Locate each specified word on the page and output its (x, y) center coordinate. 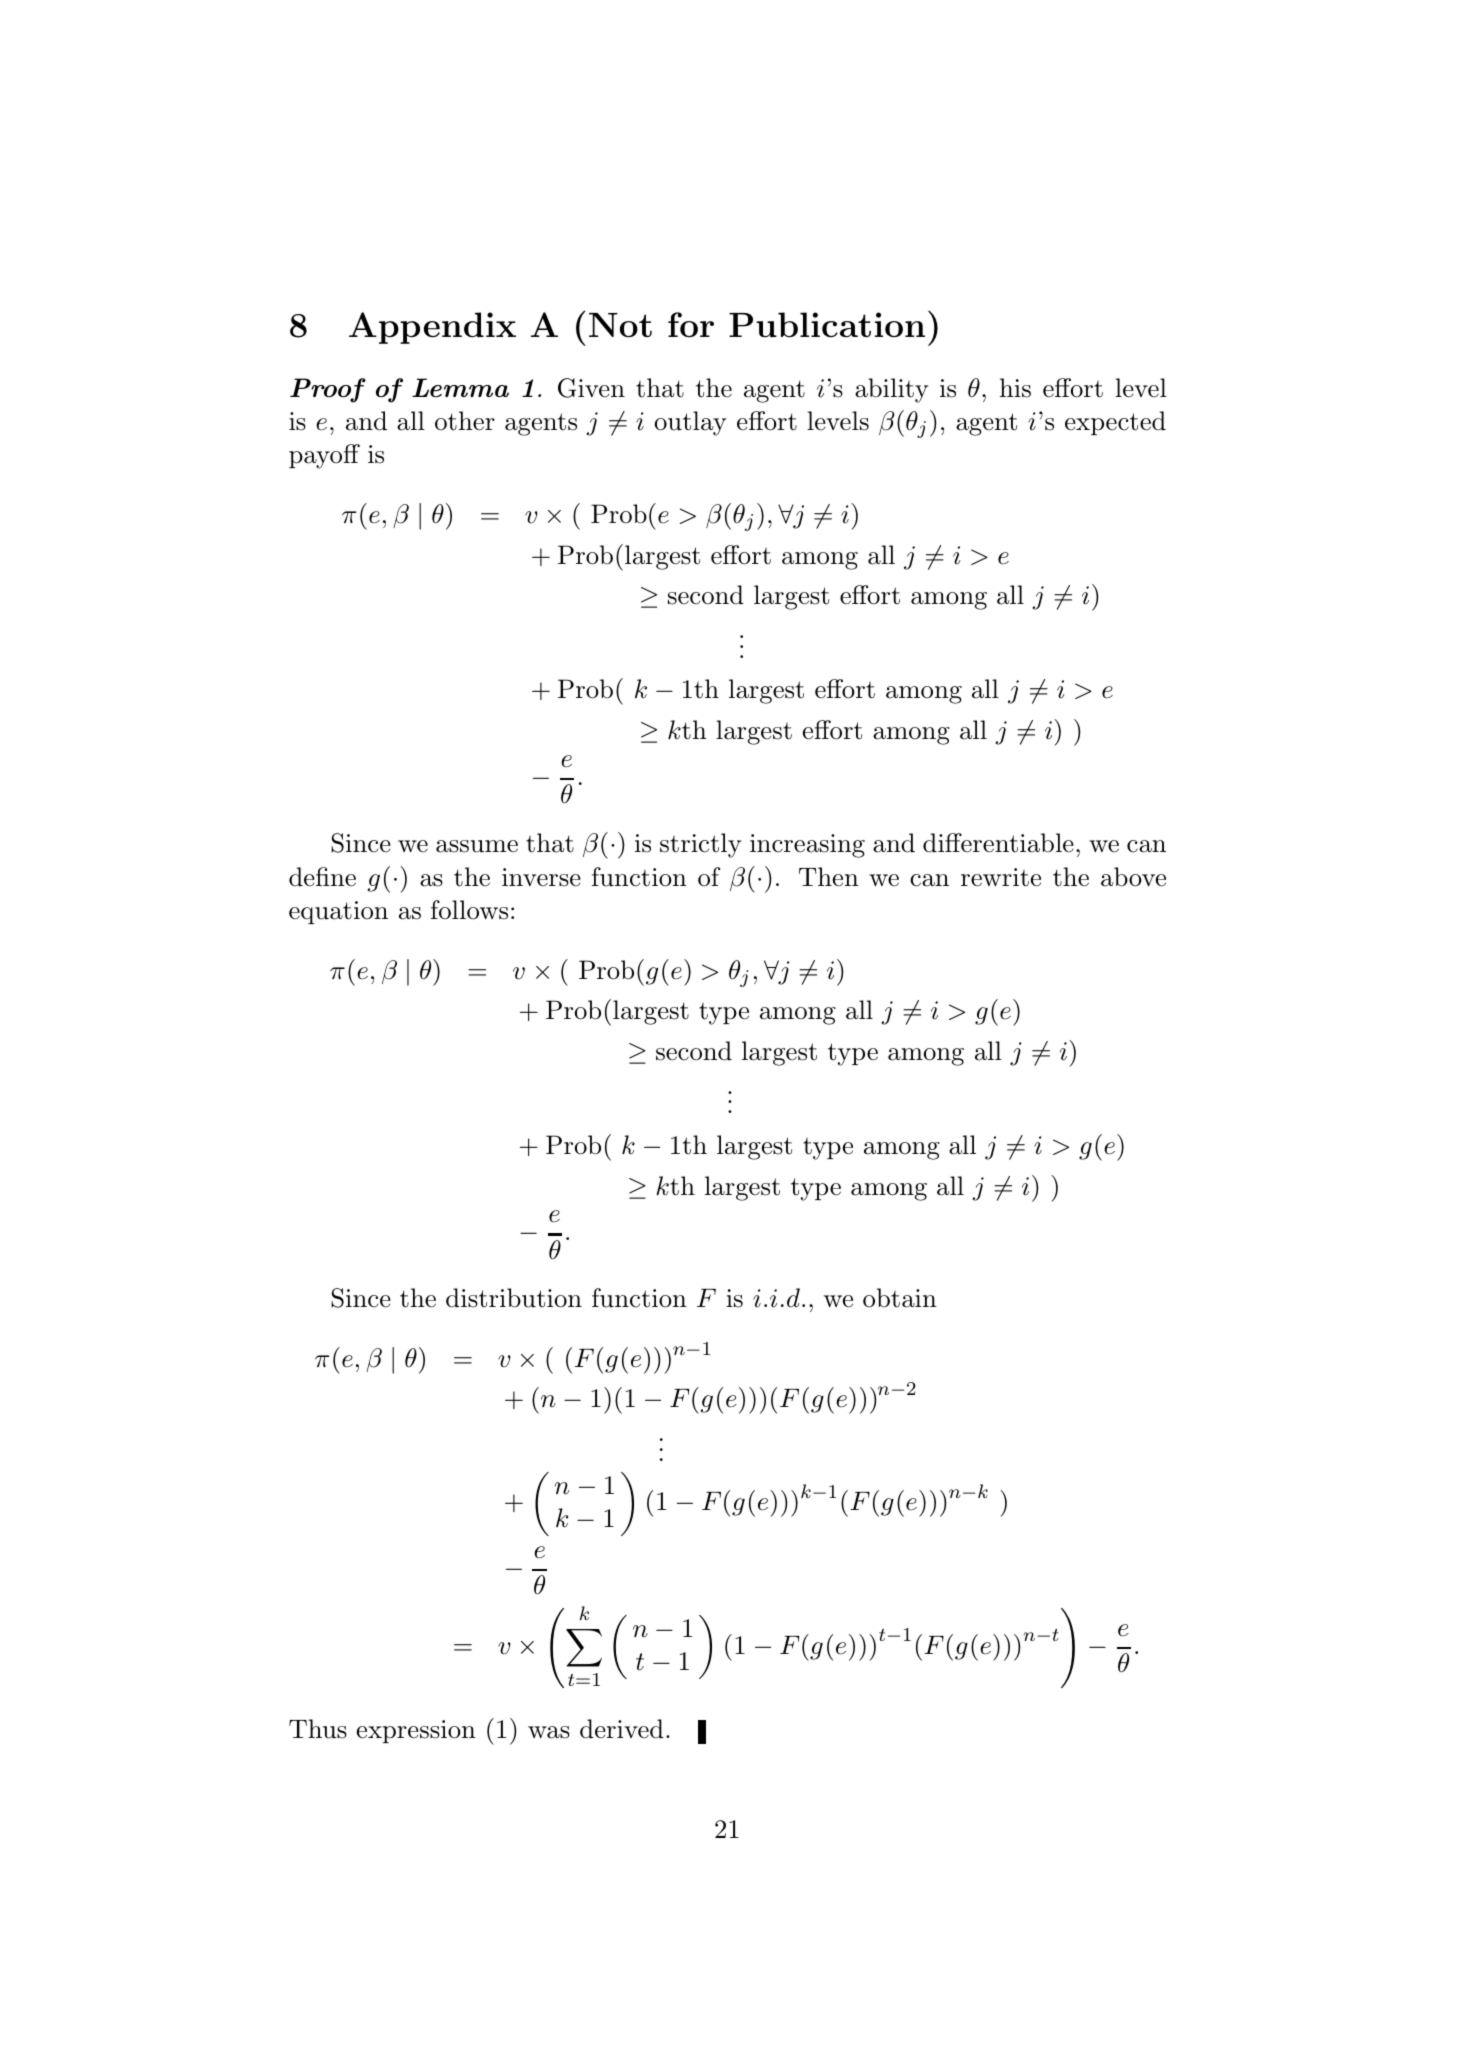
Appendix (432, 328)
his (1015, 388)
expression (416, 1731)
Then (829, 877)
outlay (690, 423)
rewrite (1001, 877)
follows (469, 910)
